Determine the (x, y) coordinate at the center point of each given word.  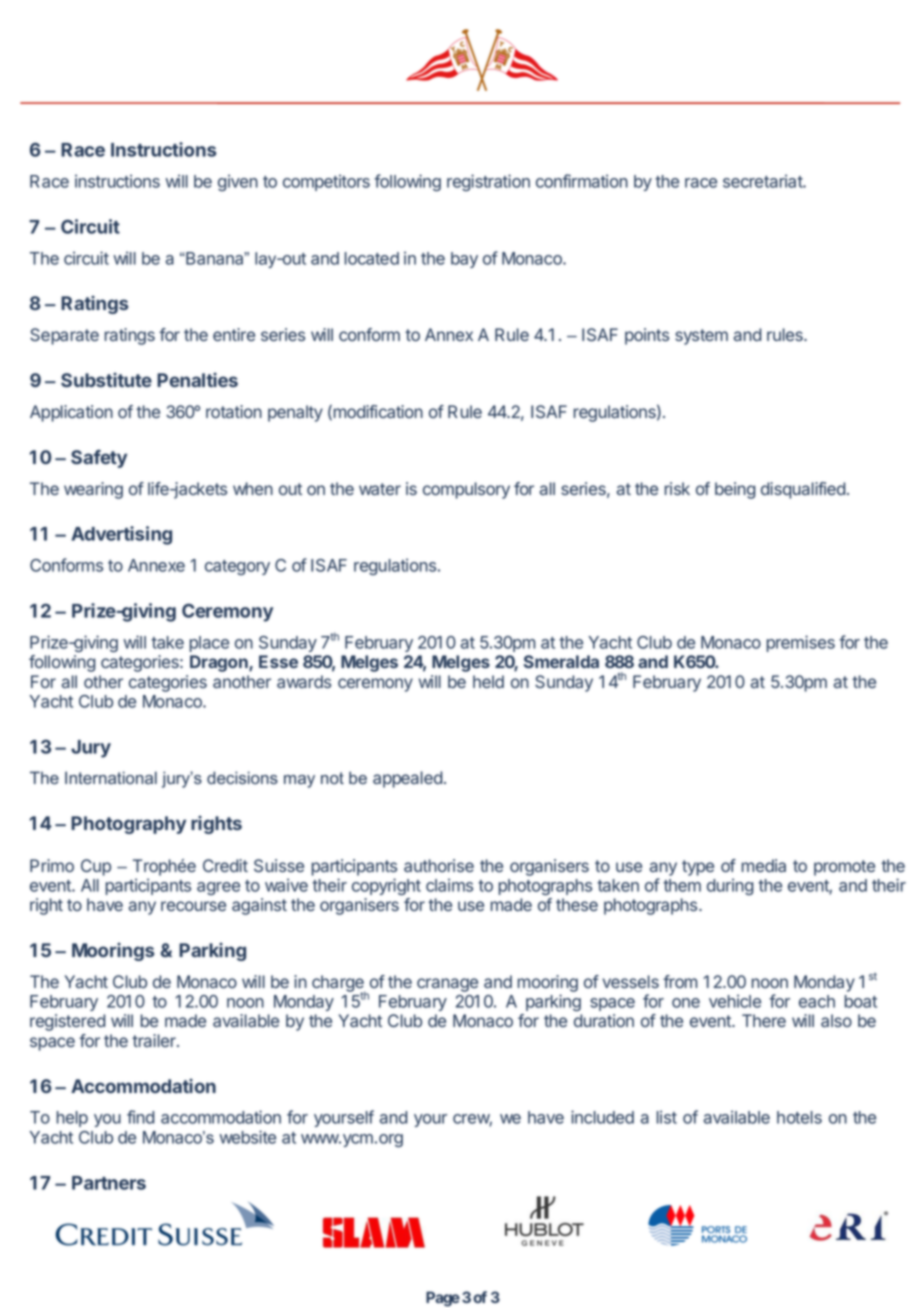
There (764, 1020)
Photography (128, 825)
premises (801, 643)
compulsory (466, 490)
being (735, 490)
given (238, 182)
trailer (155, 1040)
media (764, 865)
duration (604, 1020)
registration (488, 182)
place (209, 644)
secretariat (763, 181)
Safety (99, 459)
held (488, 681)
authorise (439, 865)
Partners (109, 1183)
